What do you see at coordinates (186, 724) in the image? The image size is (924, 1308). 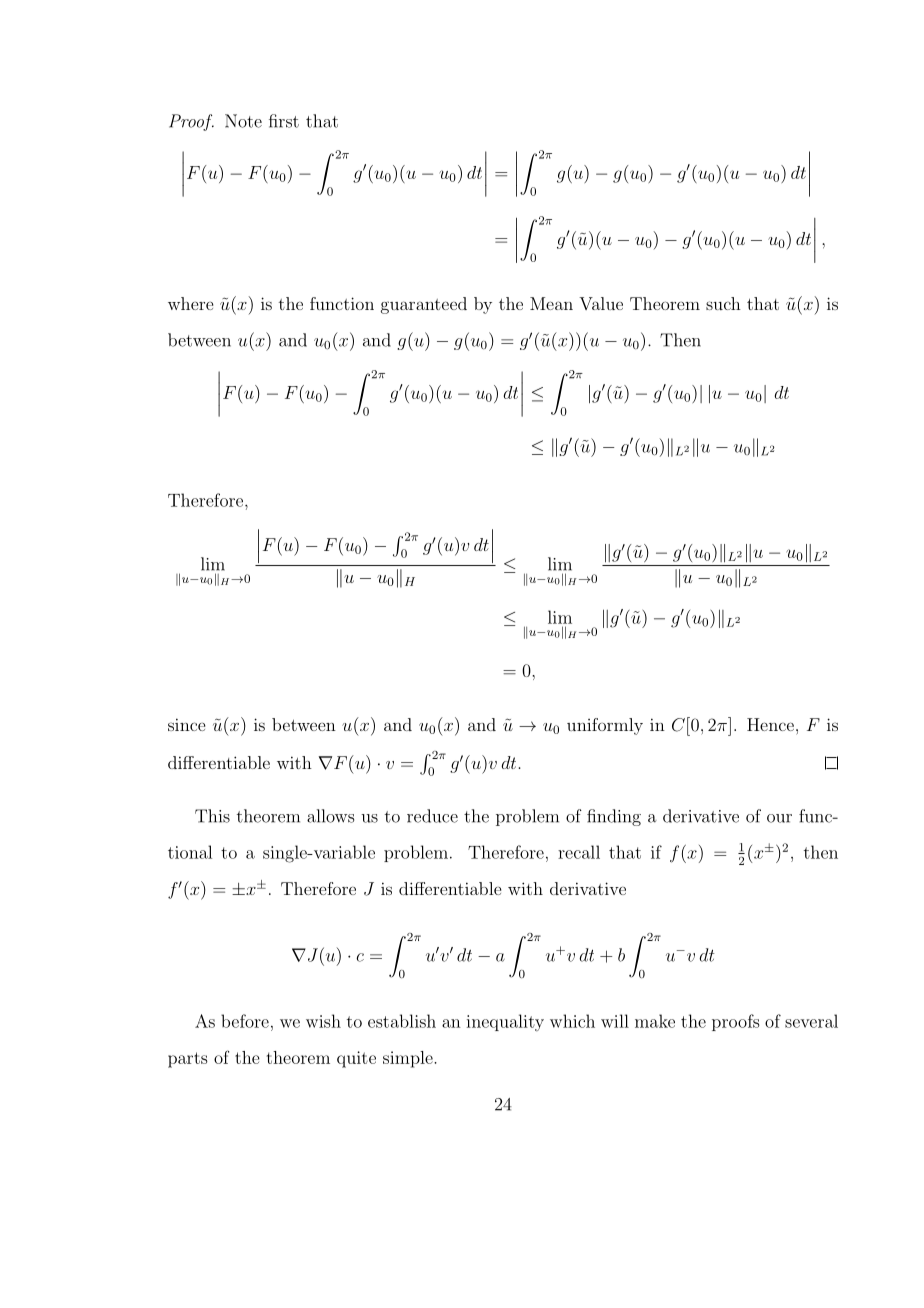 I see `since` at bounding box center [186, 724].
